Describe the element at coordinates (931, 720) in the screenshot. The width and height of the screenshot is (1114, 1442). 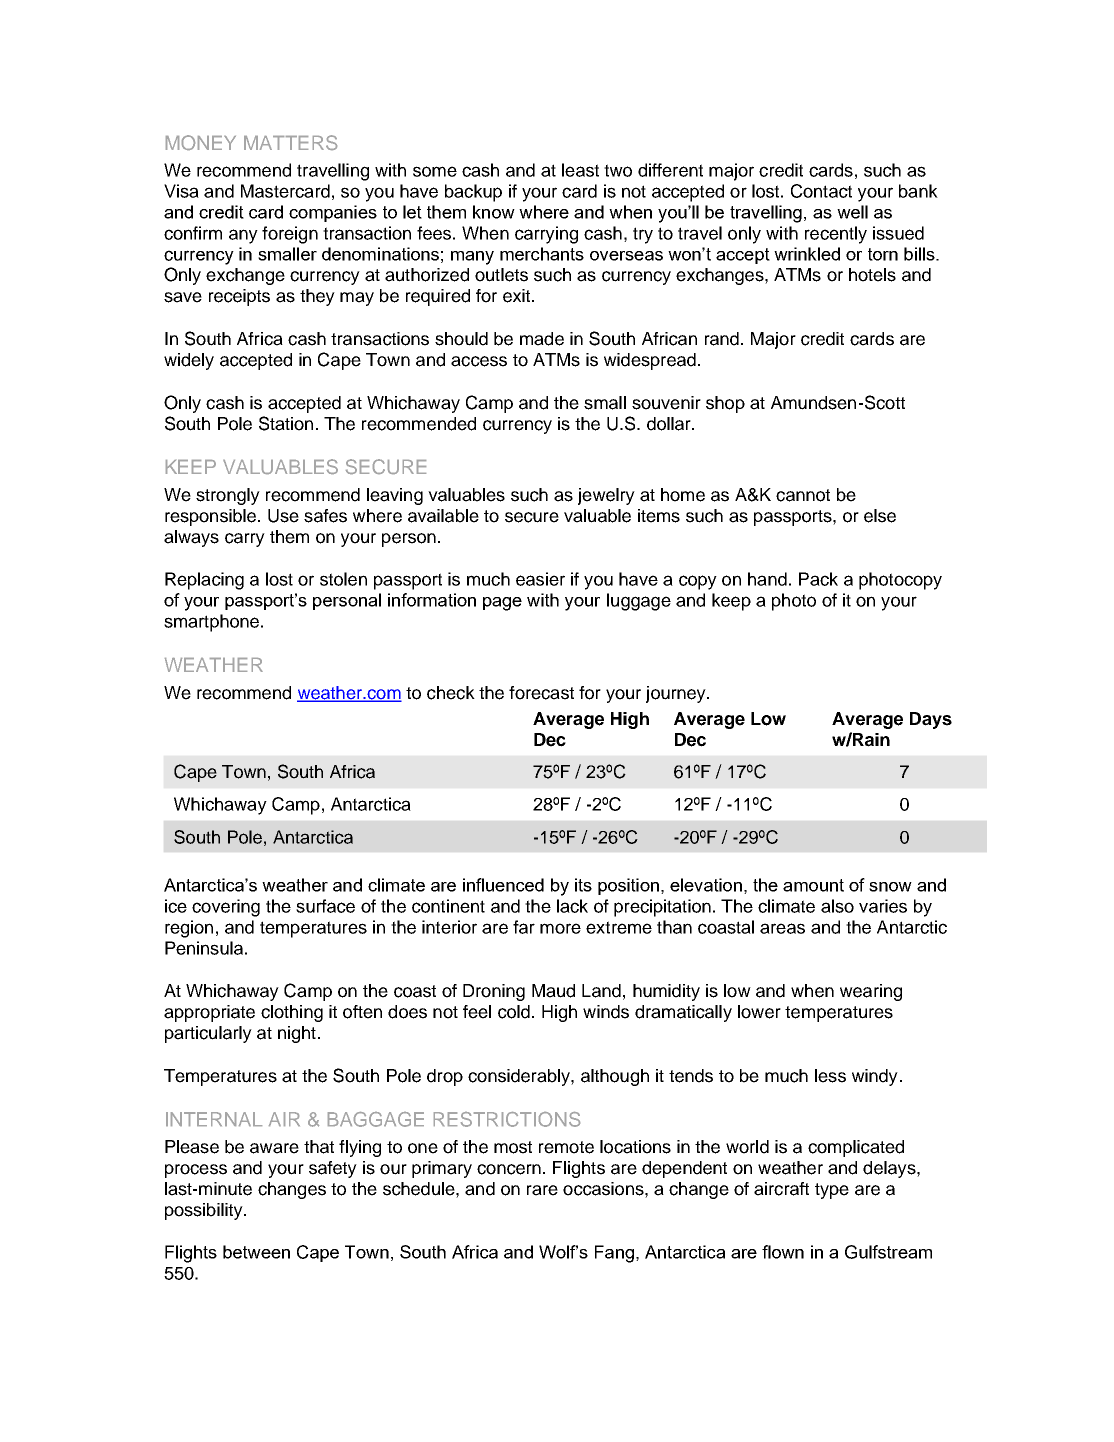
I see `Days` at that location.
